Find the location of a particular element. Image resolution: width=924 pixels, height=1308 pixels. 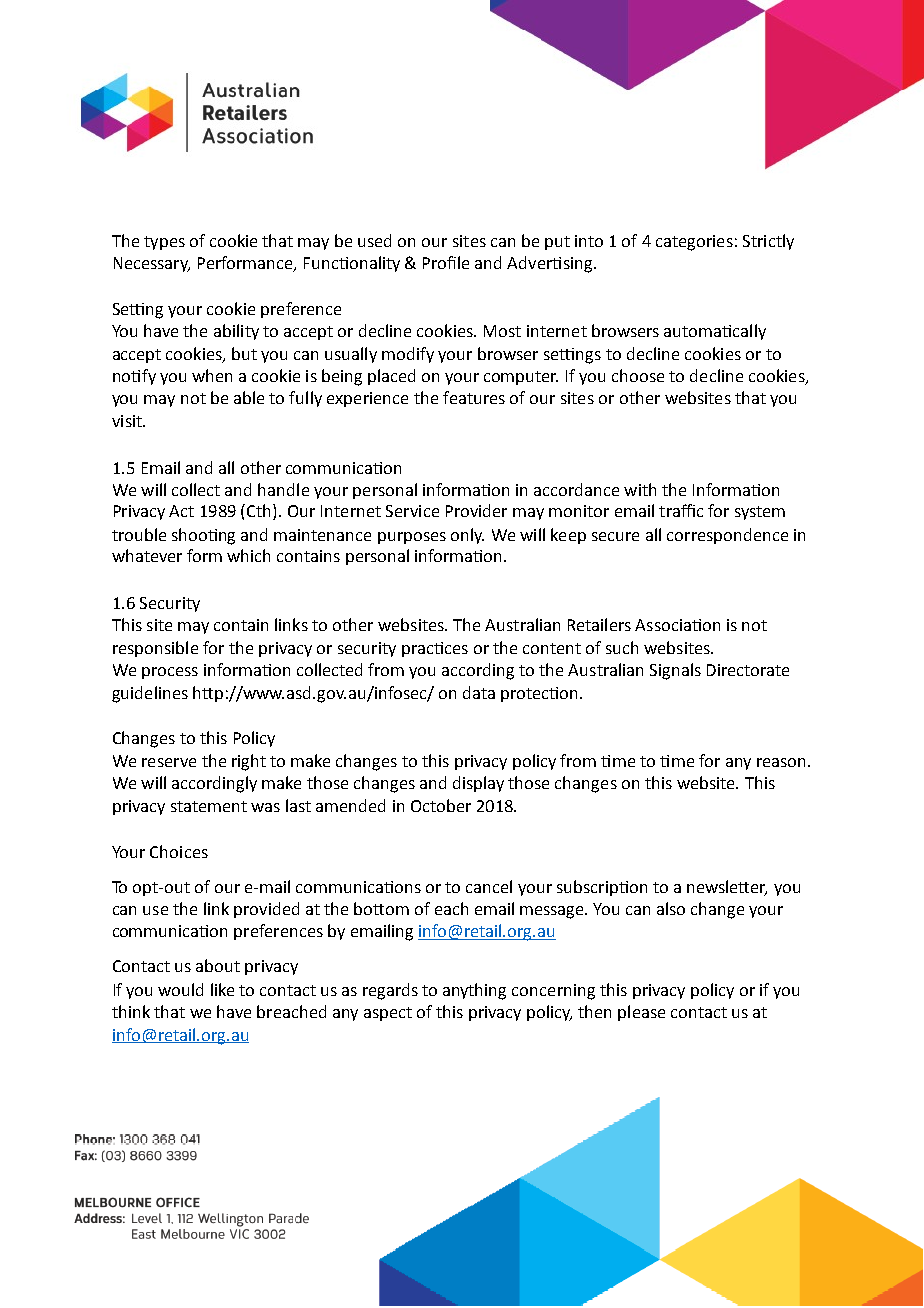

reserve is located at coordinates (169, 762).
